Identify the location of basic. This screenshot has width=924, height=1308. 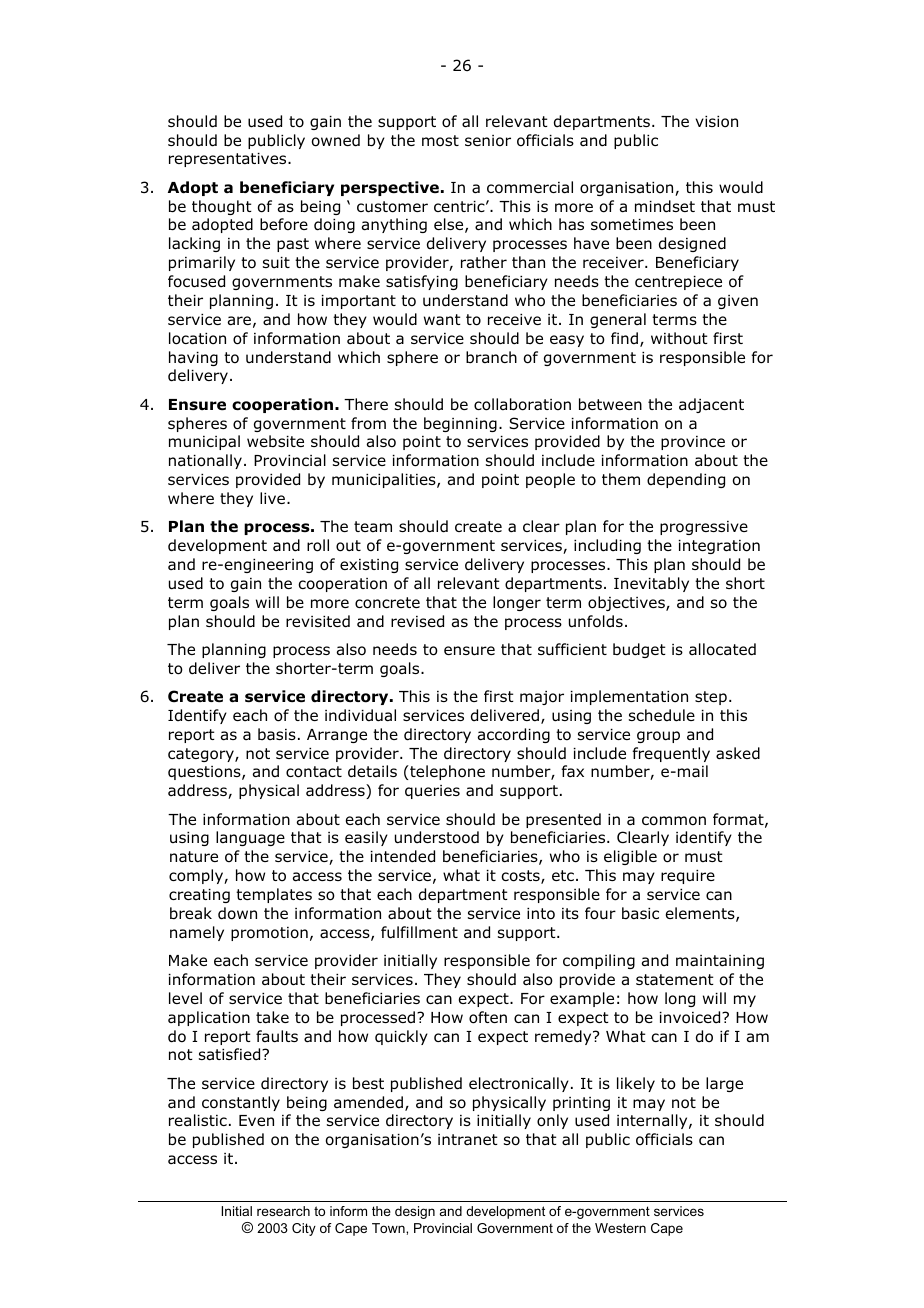
(640, 913).
